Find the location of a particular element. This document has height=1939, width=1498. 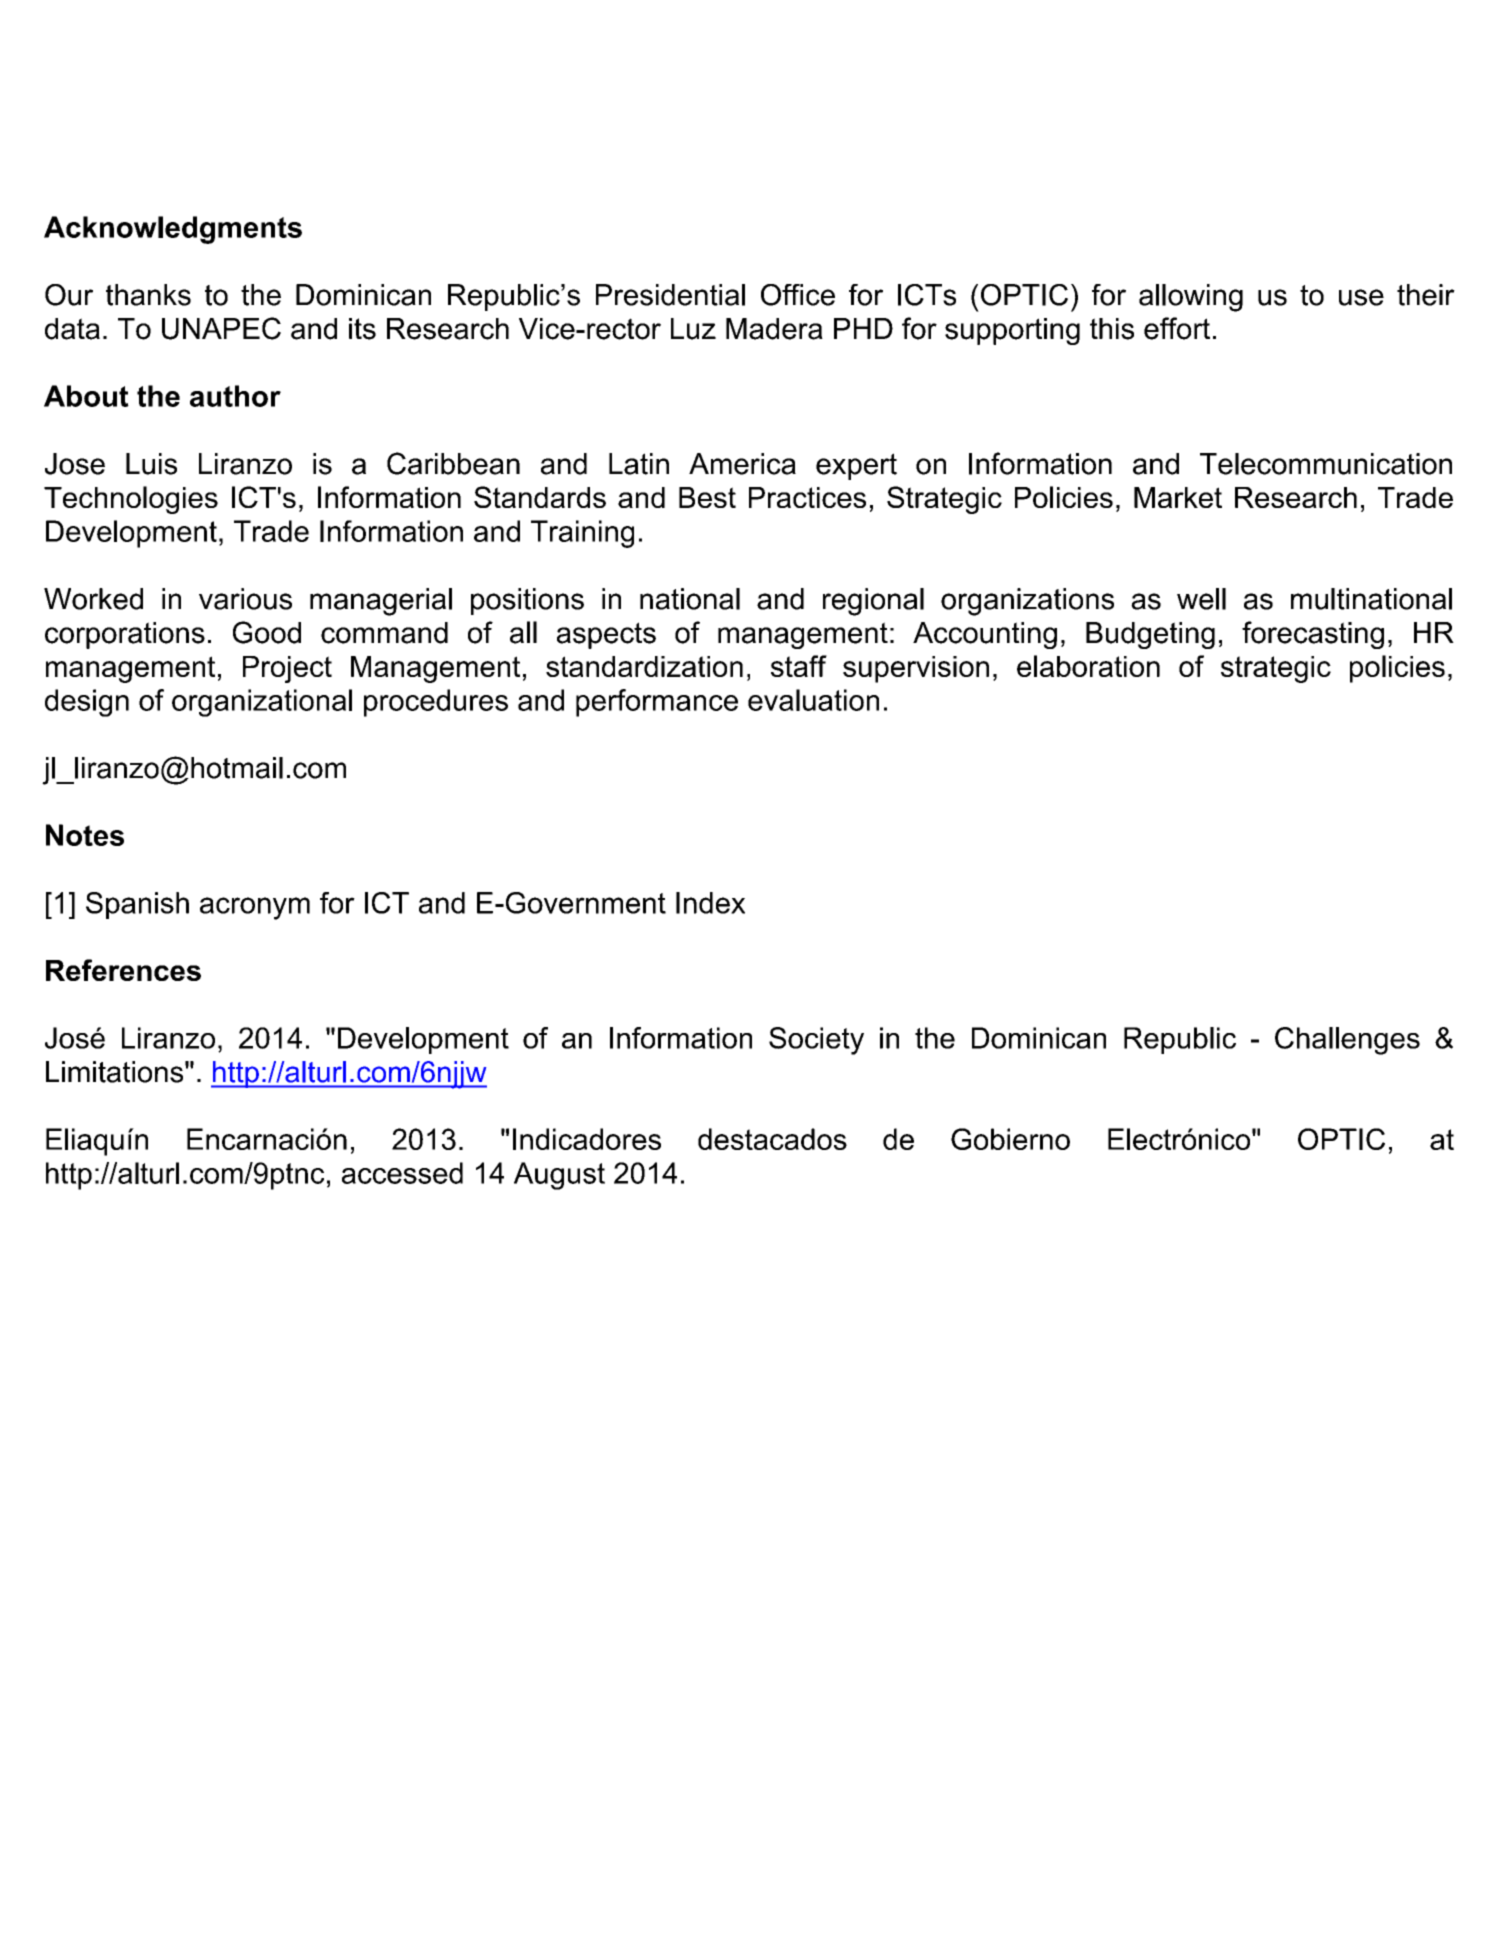

Acknowledgments is located at coordinates (173, 230).
